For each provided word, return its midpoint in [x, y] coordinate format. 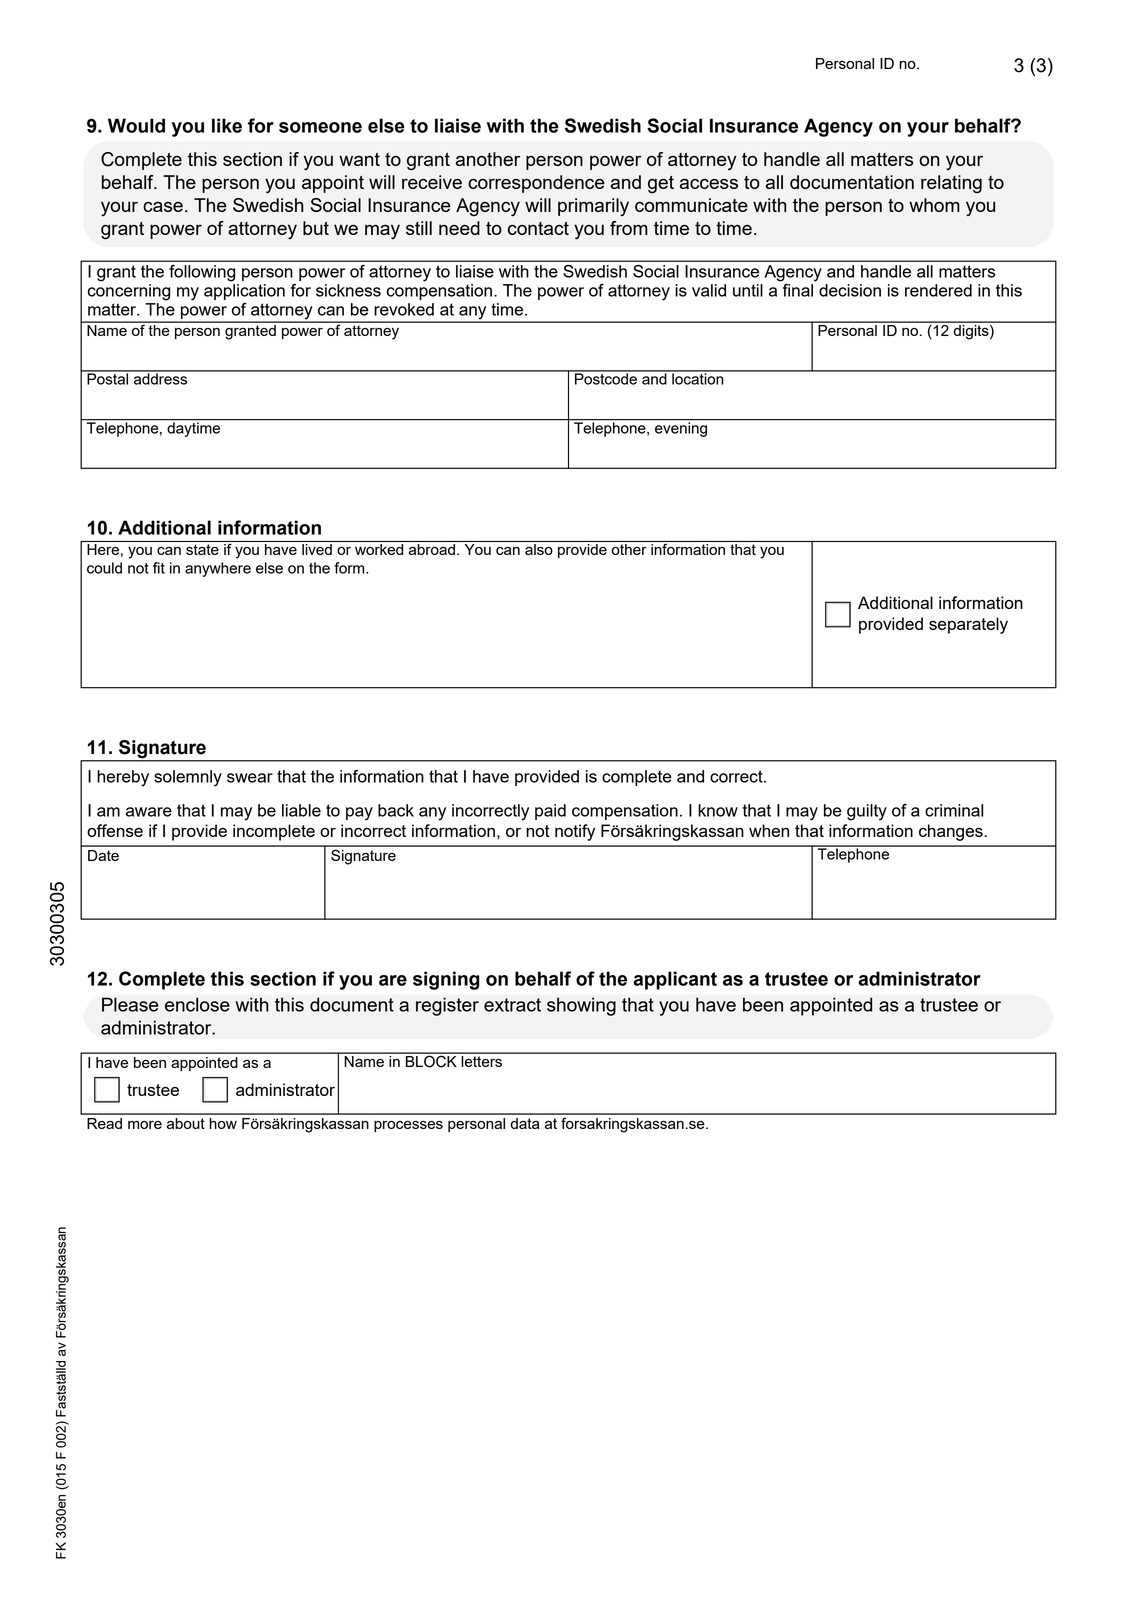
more [145, 1125]
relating [951, 184]
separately [968, 625]
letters [481, 1060]
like [227, 125]
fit [159, 568]
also [539, 549]
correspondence [536, 184]
